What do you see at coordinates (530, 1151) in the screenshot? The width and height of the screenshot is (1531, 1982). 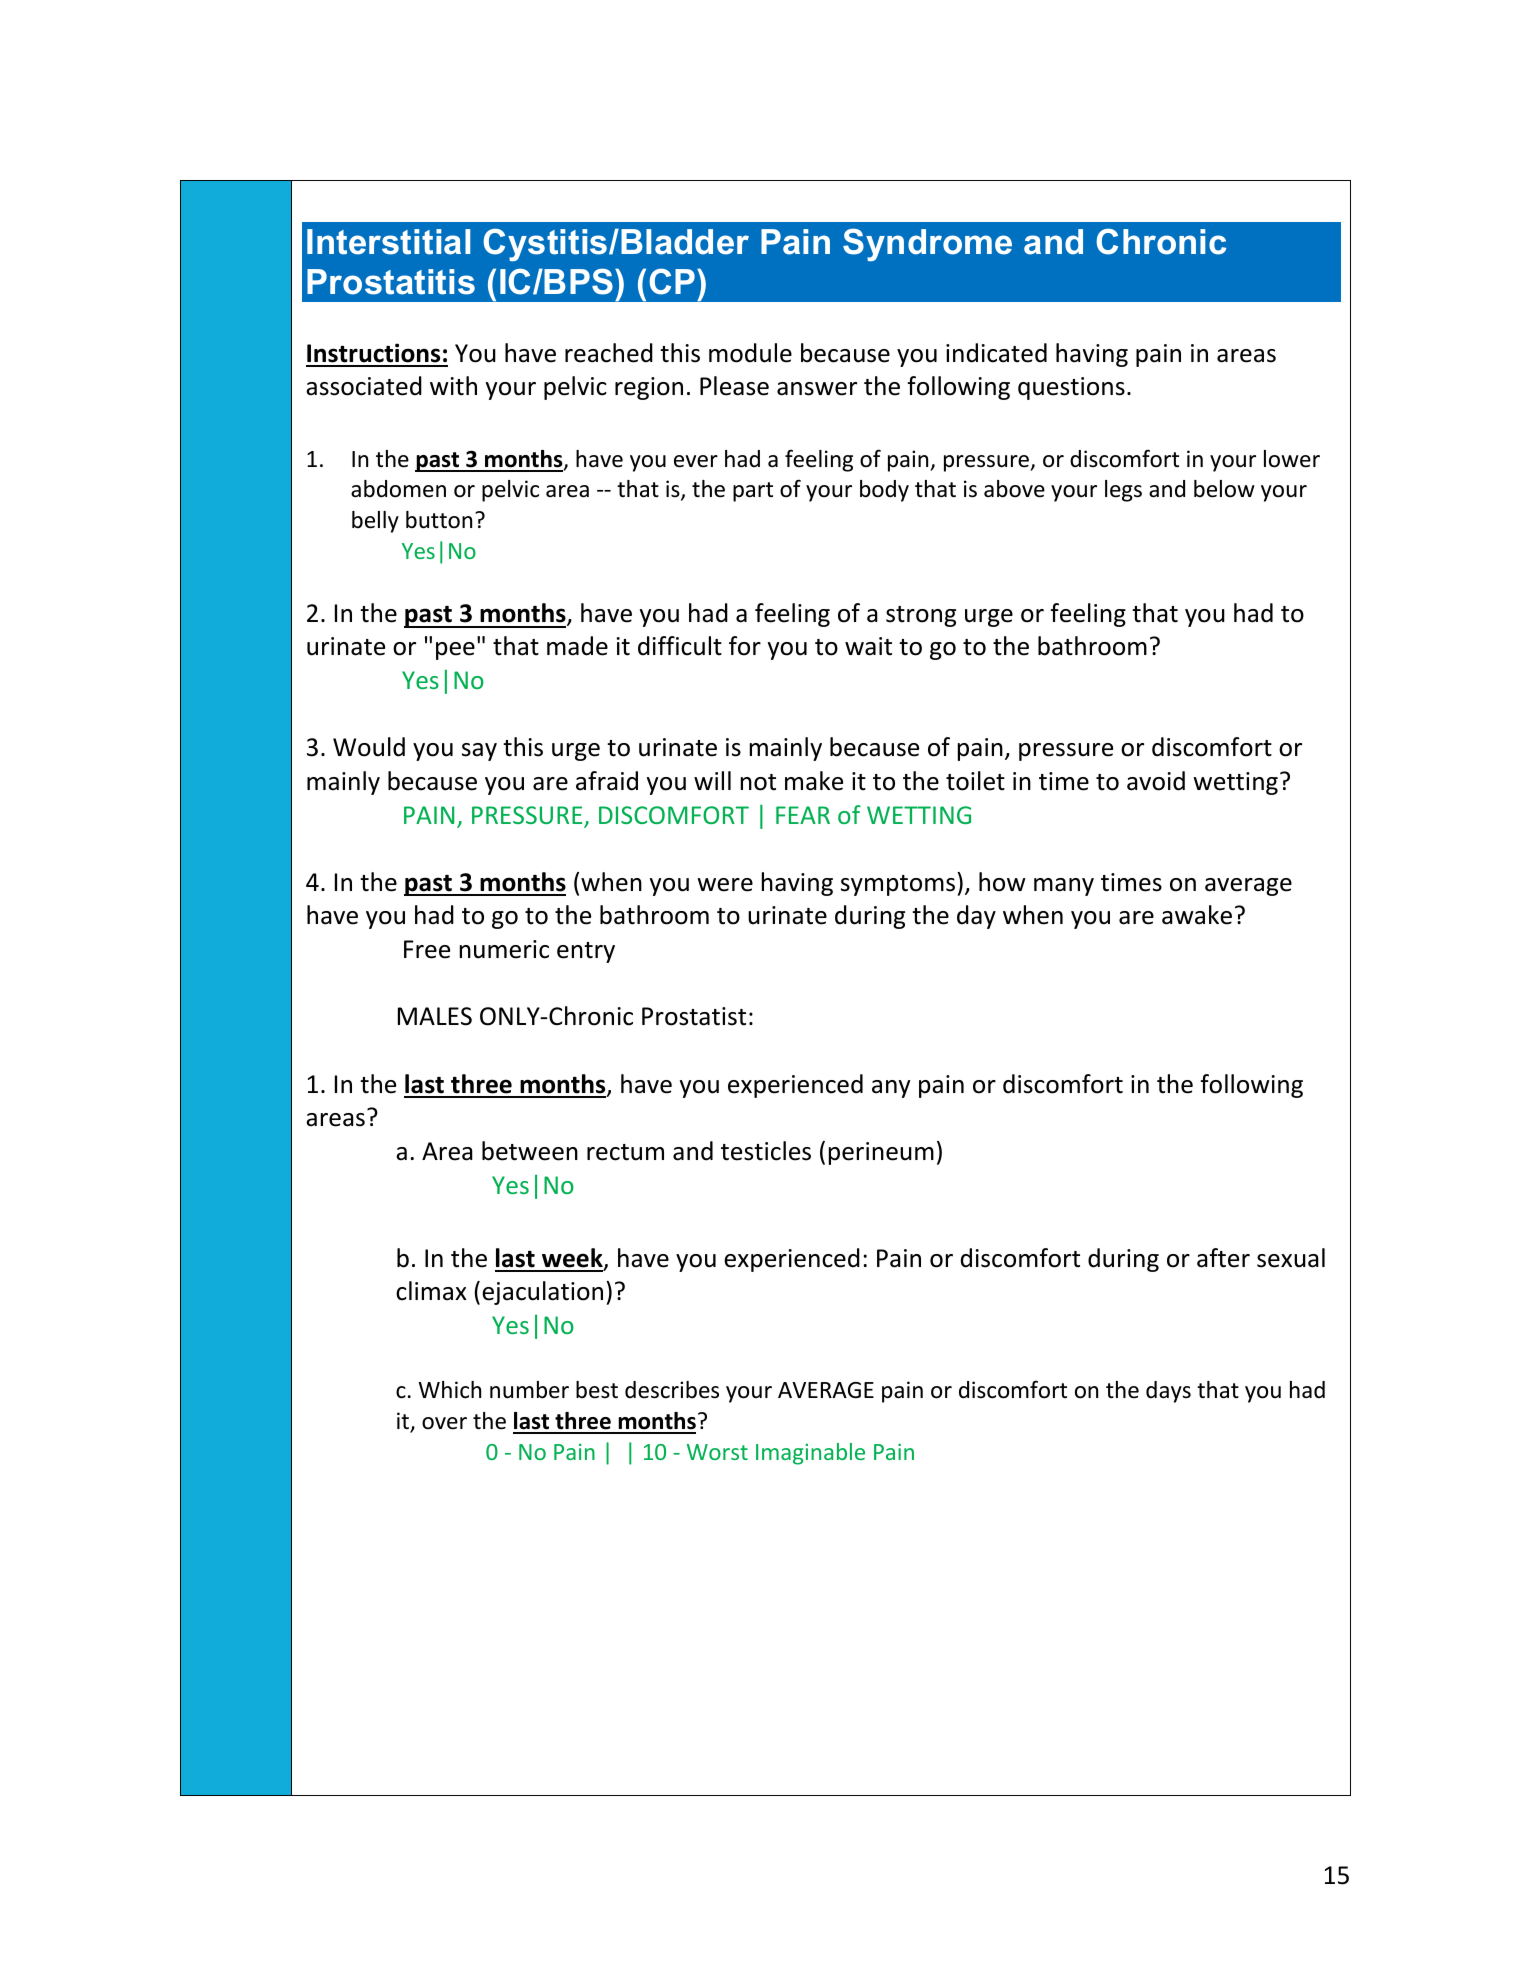 I see `between` at bounding box center [530, 1151].
